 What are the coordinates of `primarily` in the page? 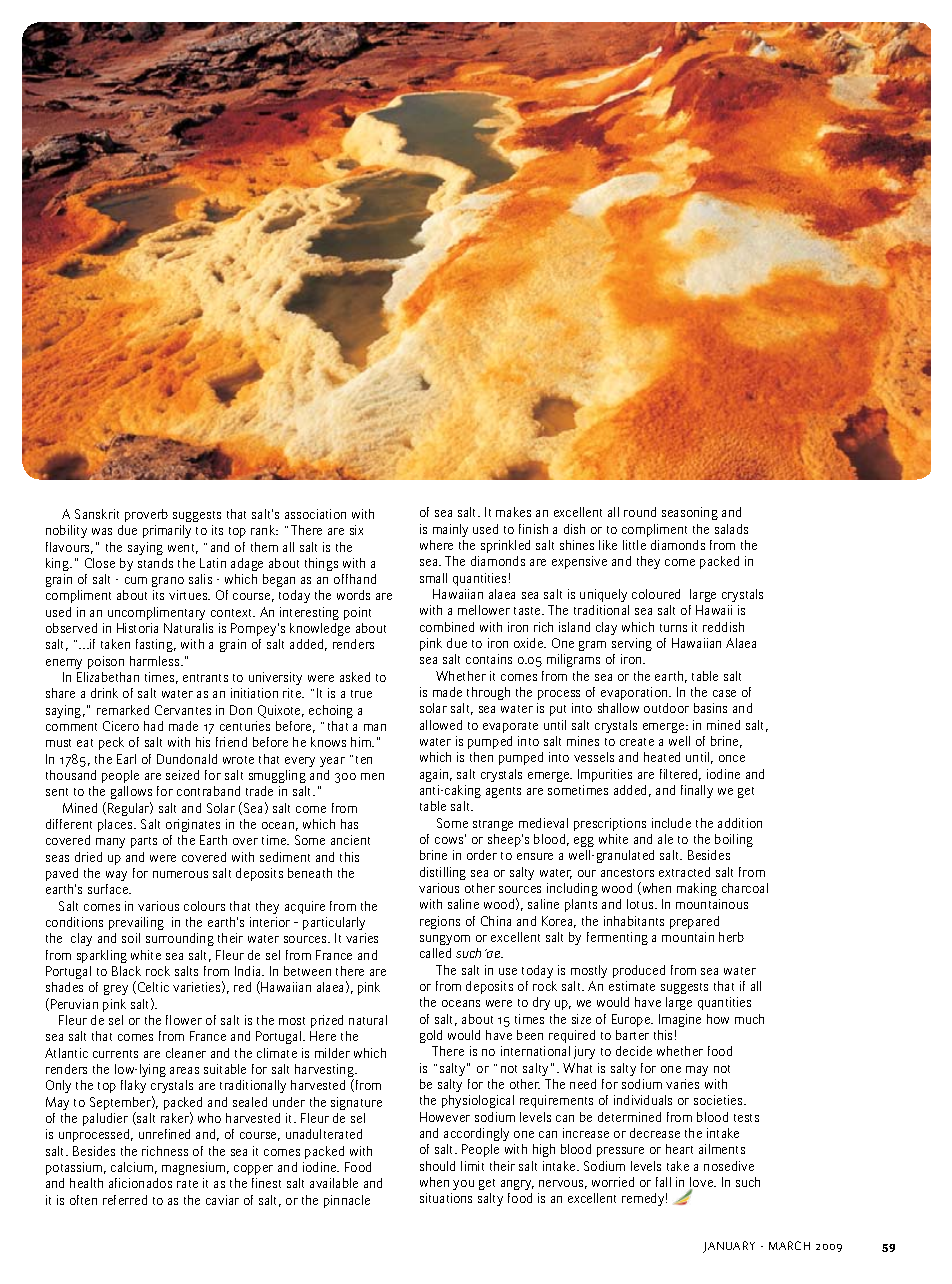 It's located at (167, 531).
